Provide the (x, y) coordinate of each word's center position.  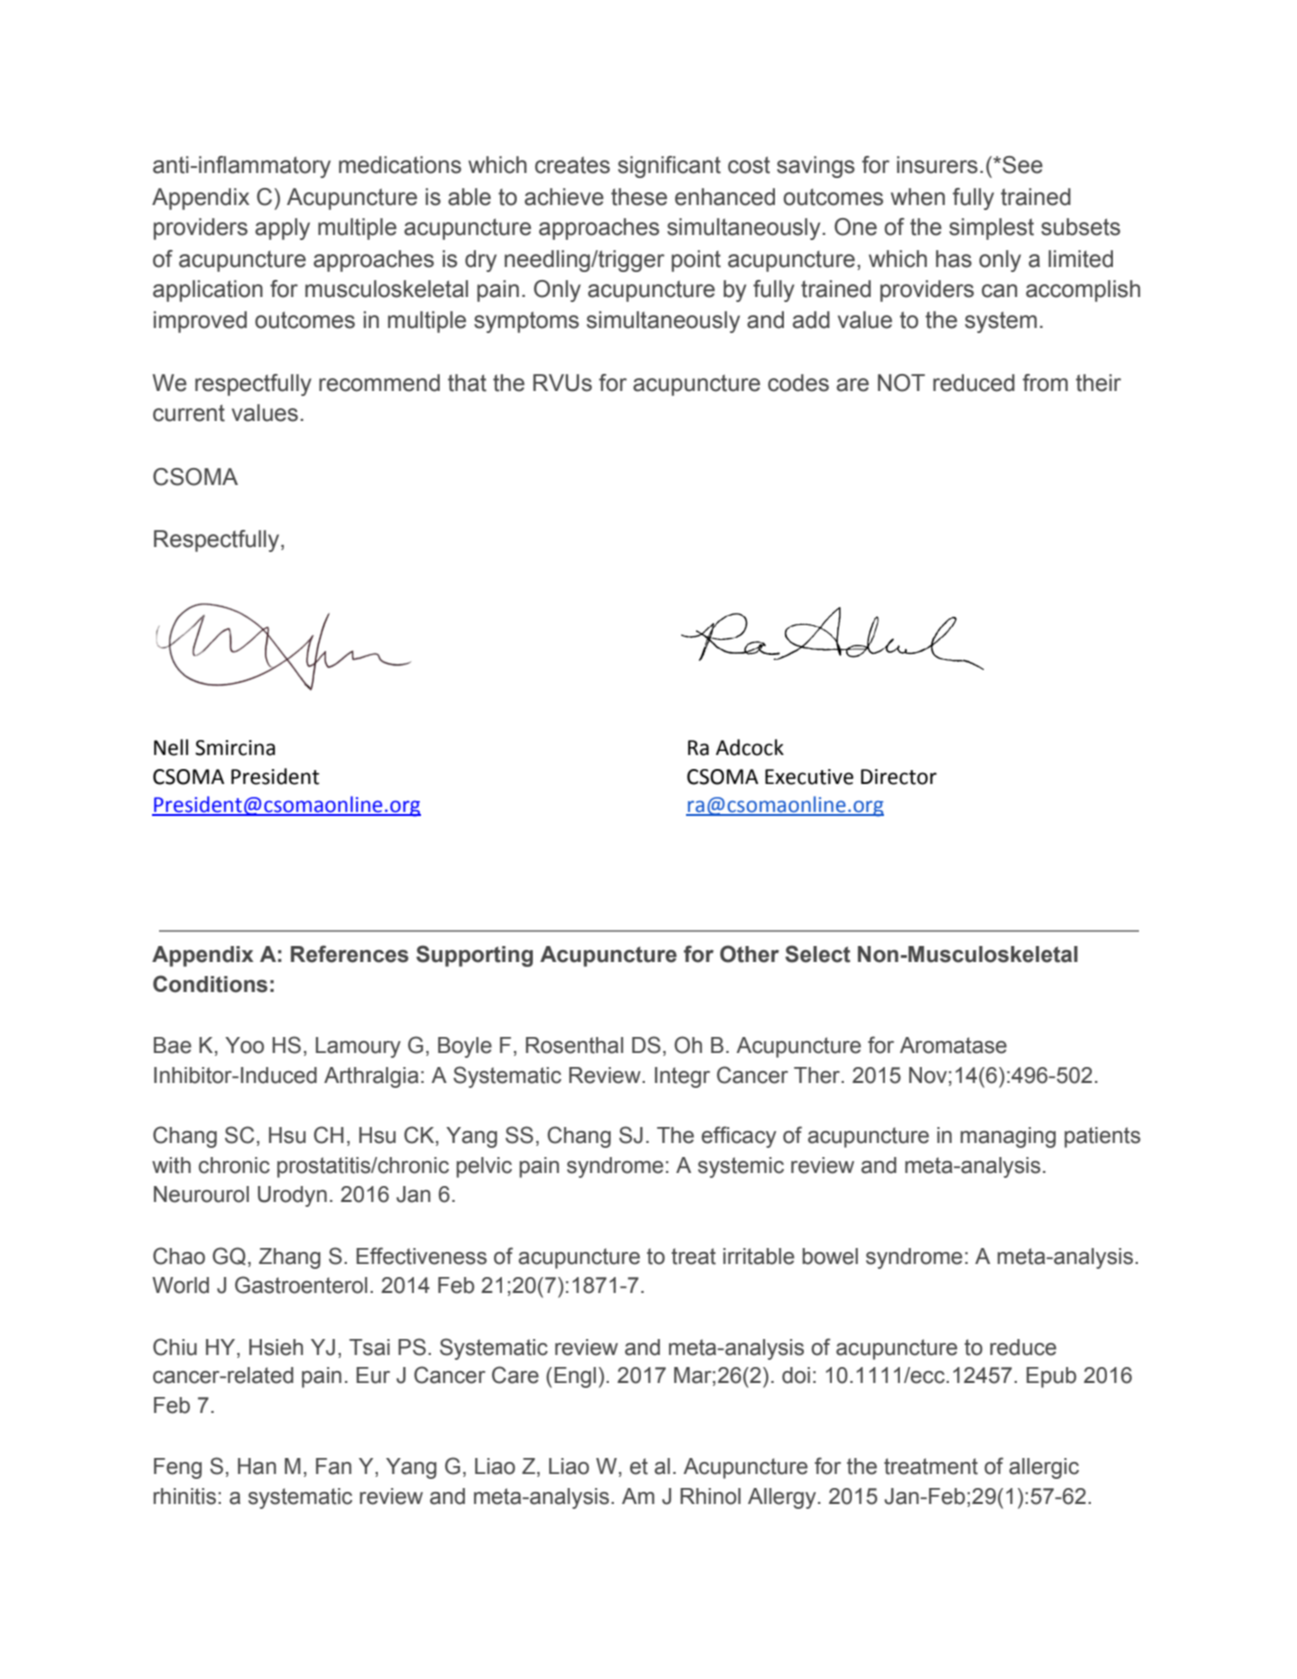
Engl (575, 1377)
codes (798, 383)
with (171, 1165)
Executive (809, 777)
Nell (171, 747)
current (189, 413)
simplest (991, 229)
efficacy (738, 1137)
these (639, 197)
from (1045, 383)
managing (1008, 1137)
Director (899, 777)
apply (282, 229)
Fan (334, 1466)
